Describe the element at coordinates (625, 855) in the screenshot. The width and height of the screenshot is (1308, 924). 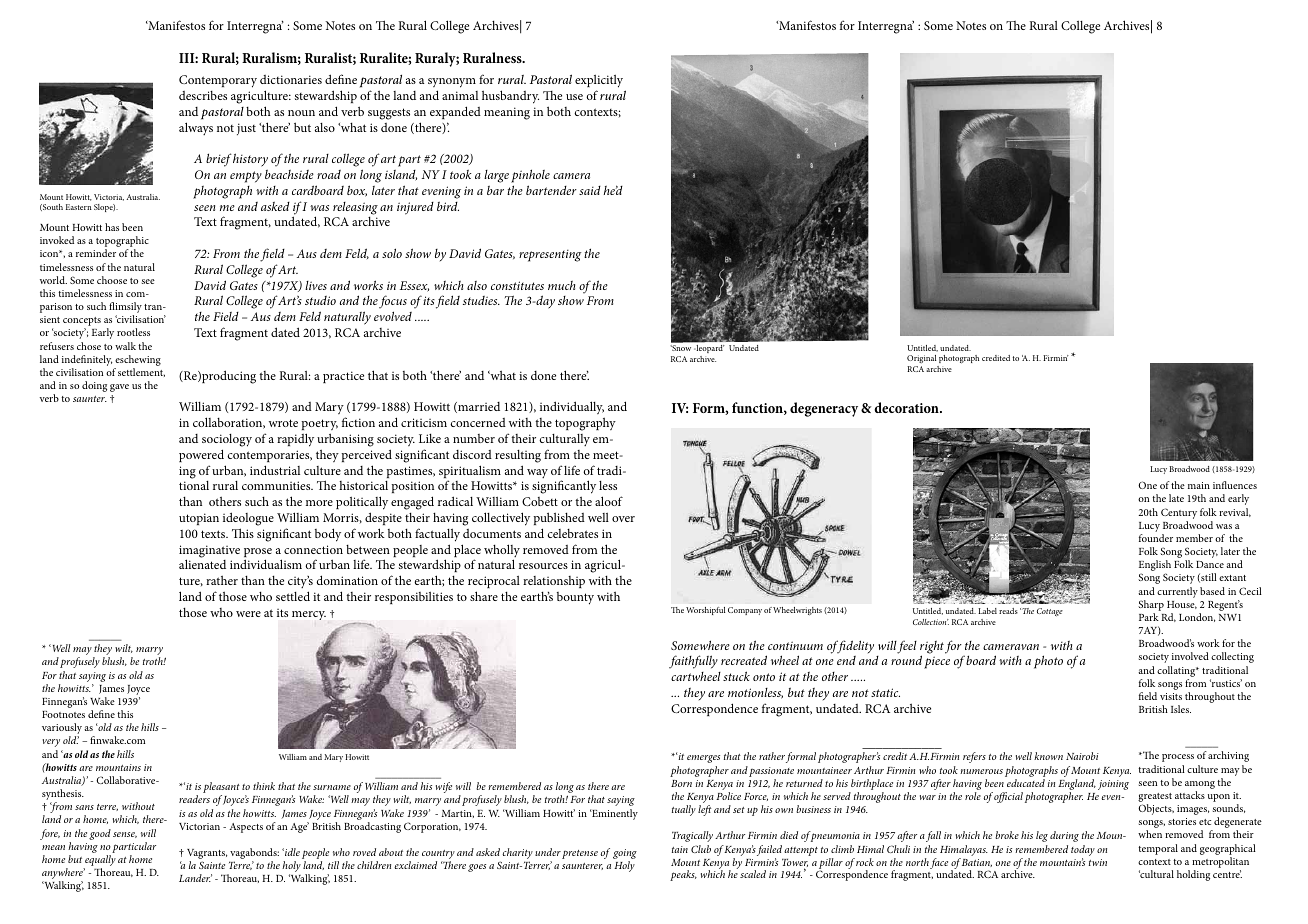
I see `going` at that location.
